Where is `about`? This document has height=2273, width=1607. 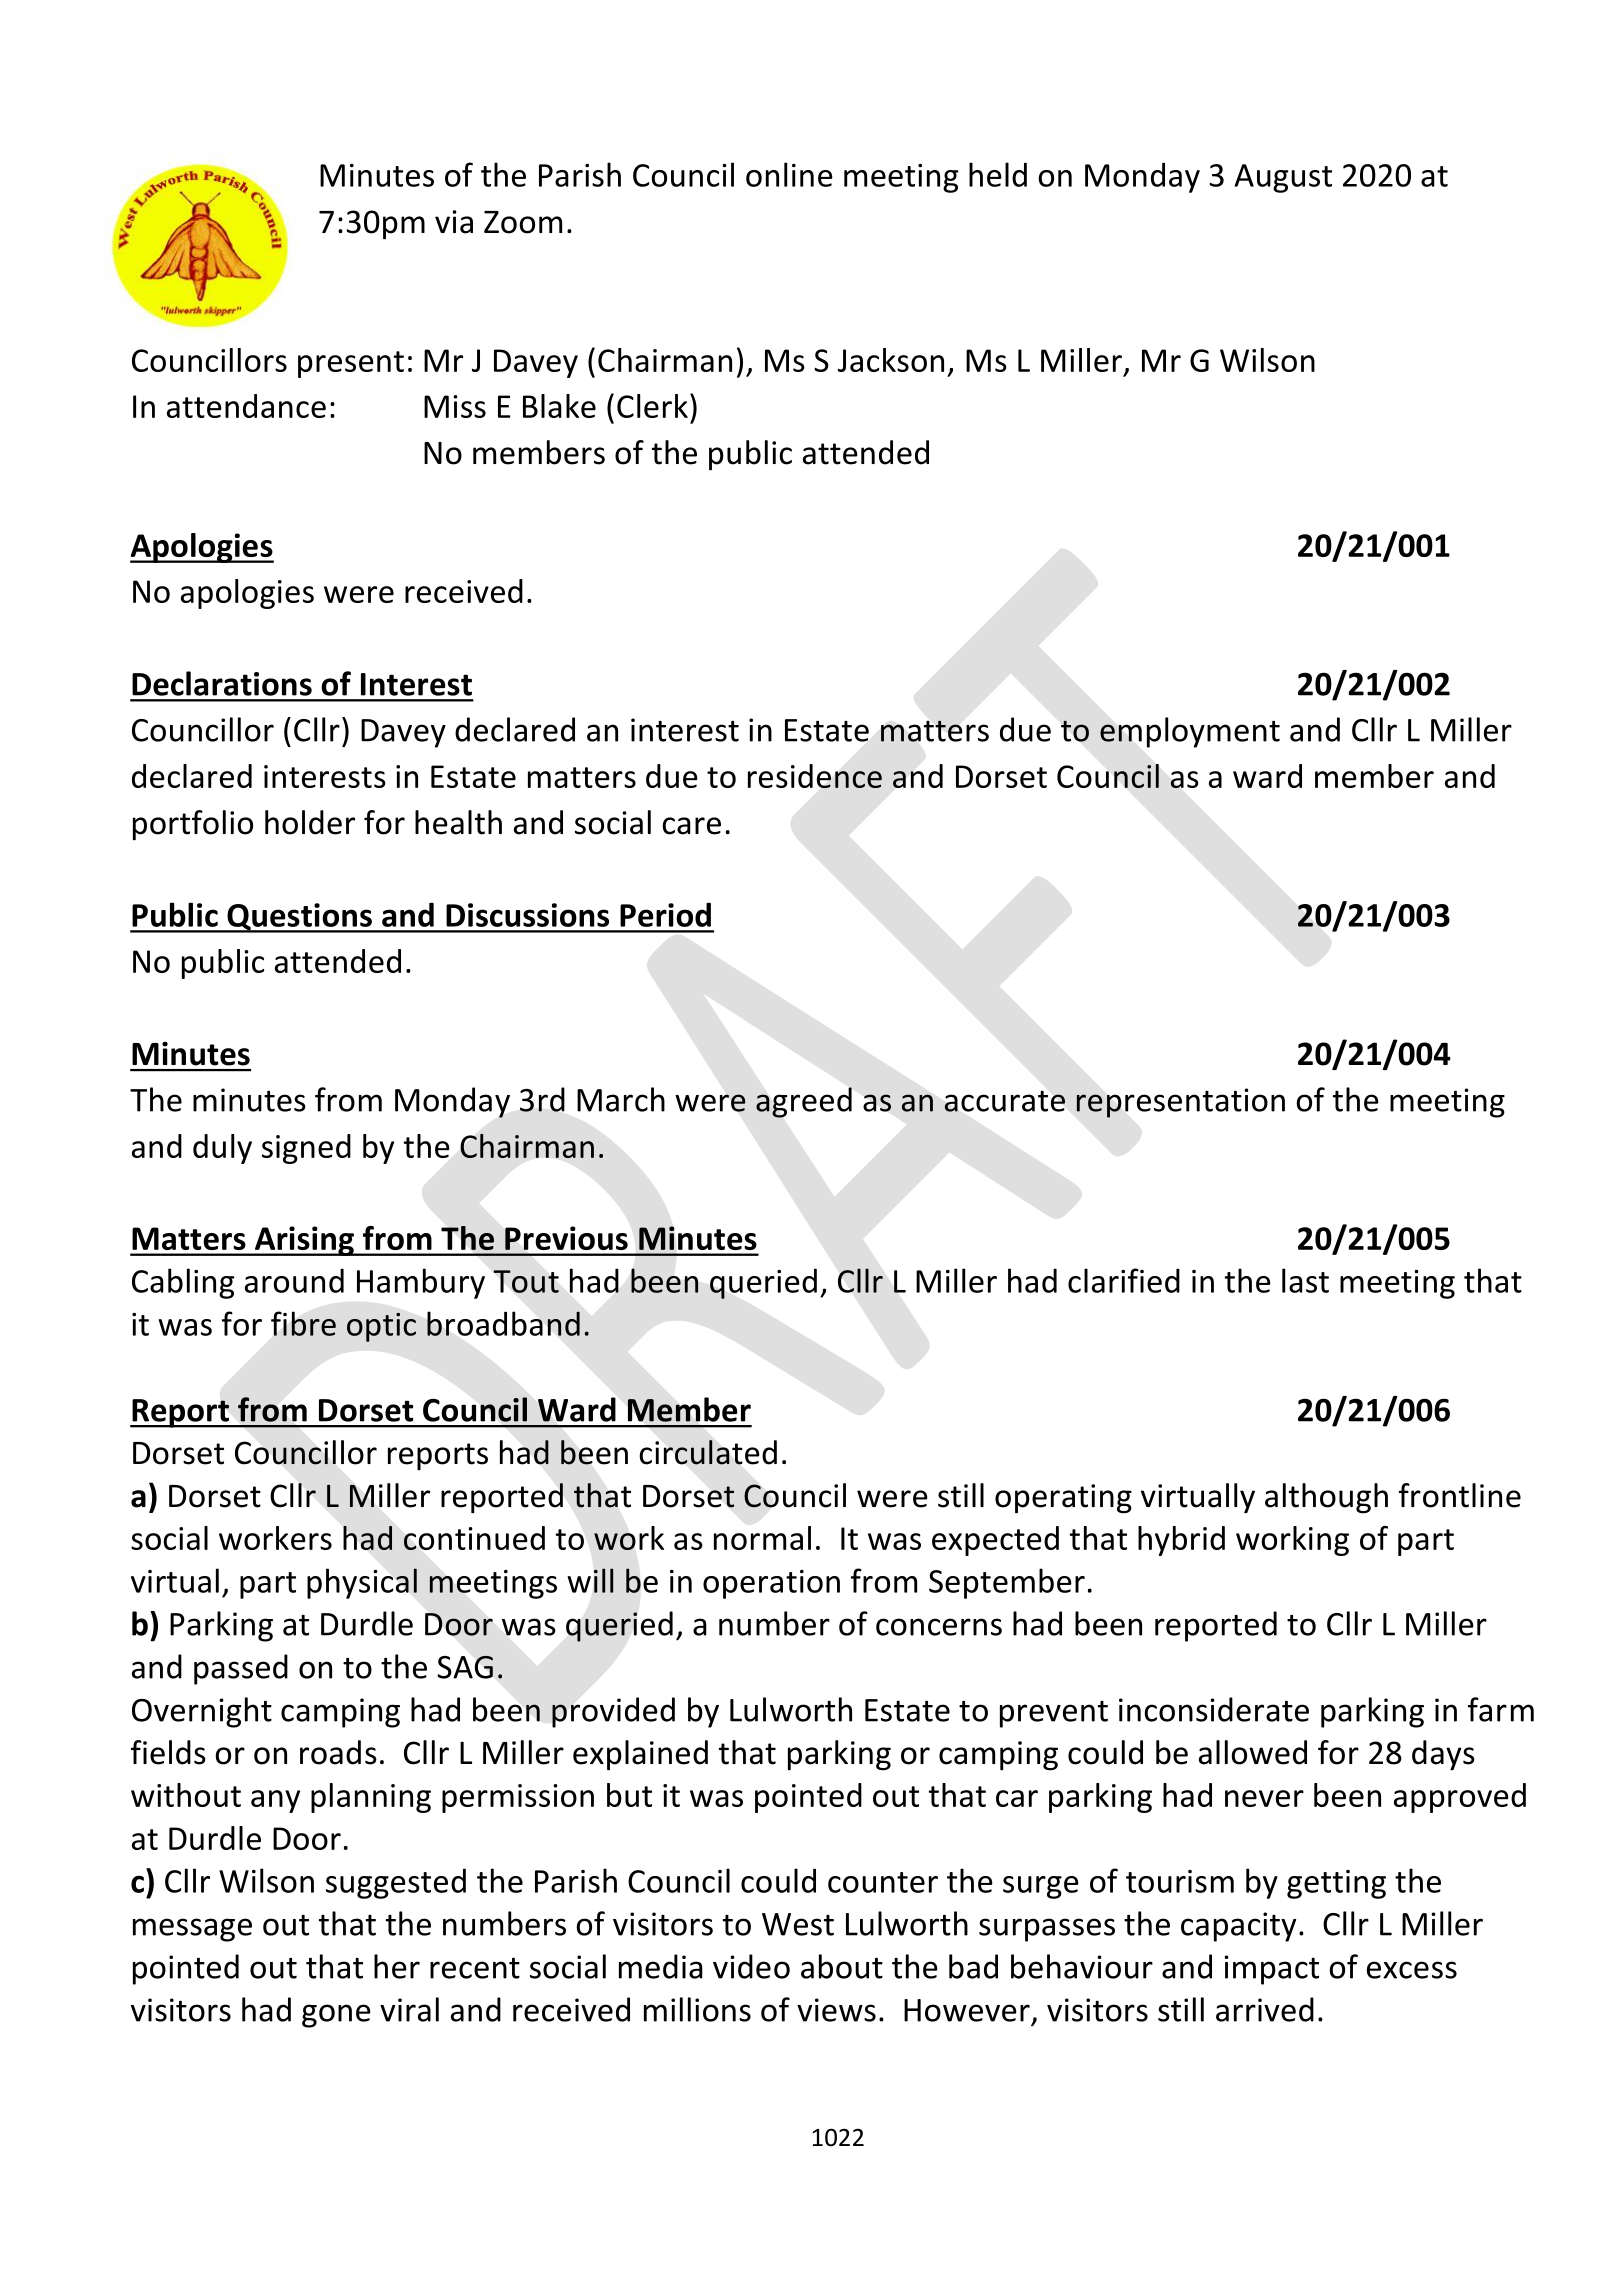
about is located at coordinates (842, 1966).
